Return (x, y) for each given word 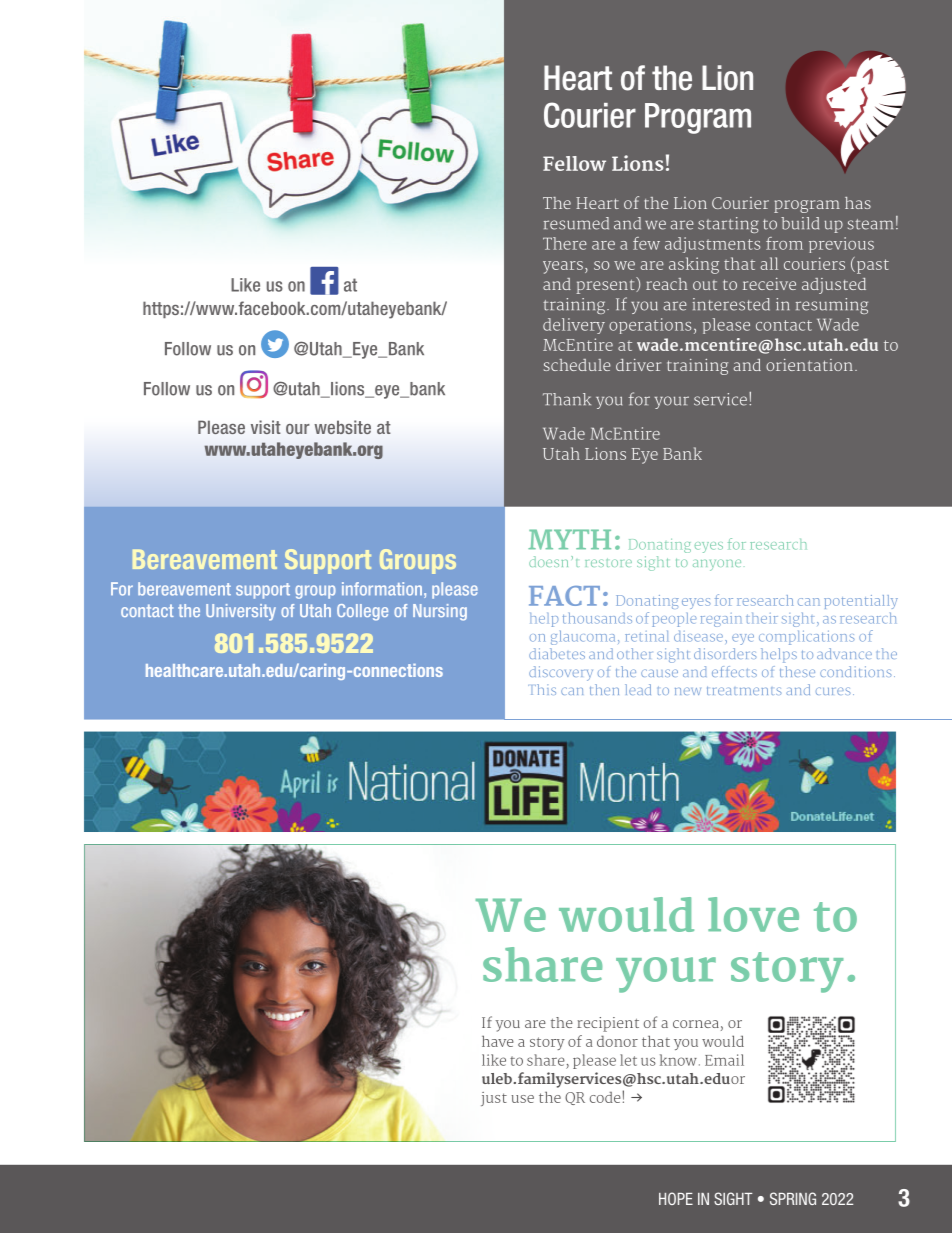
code (605, 1097)
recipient (608, 1024)
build (800, 223)
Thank (567, 399)
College (362, 612)
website (342, 427)
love (753, 914)
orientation (809, 365)
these (797, 671)
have (498, 1041)
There (565, 243)
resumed (576, 223)
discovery (561, 673)
